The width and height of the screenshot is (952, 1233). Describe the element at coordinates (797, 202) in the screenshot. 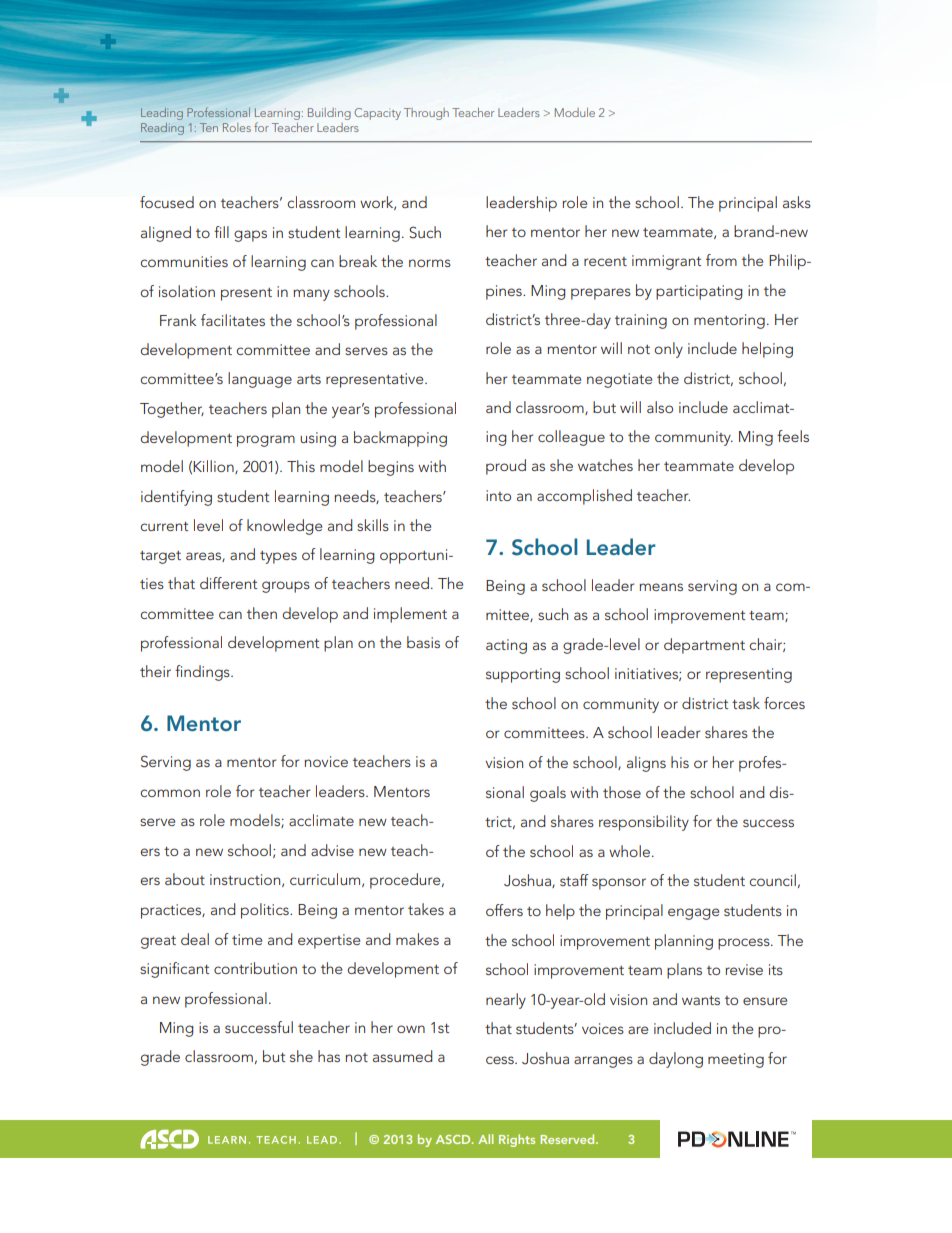

I see `asks` at that location.
